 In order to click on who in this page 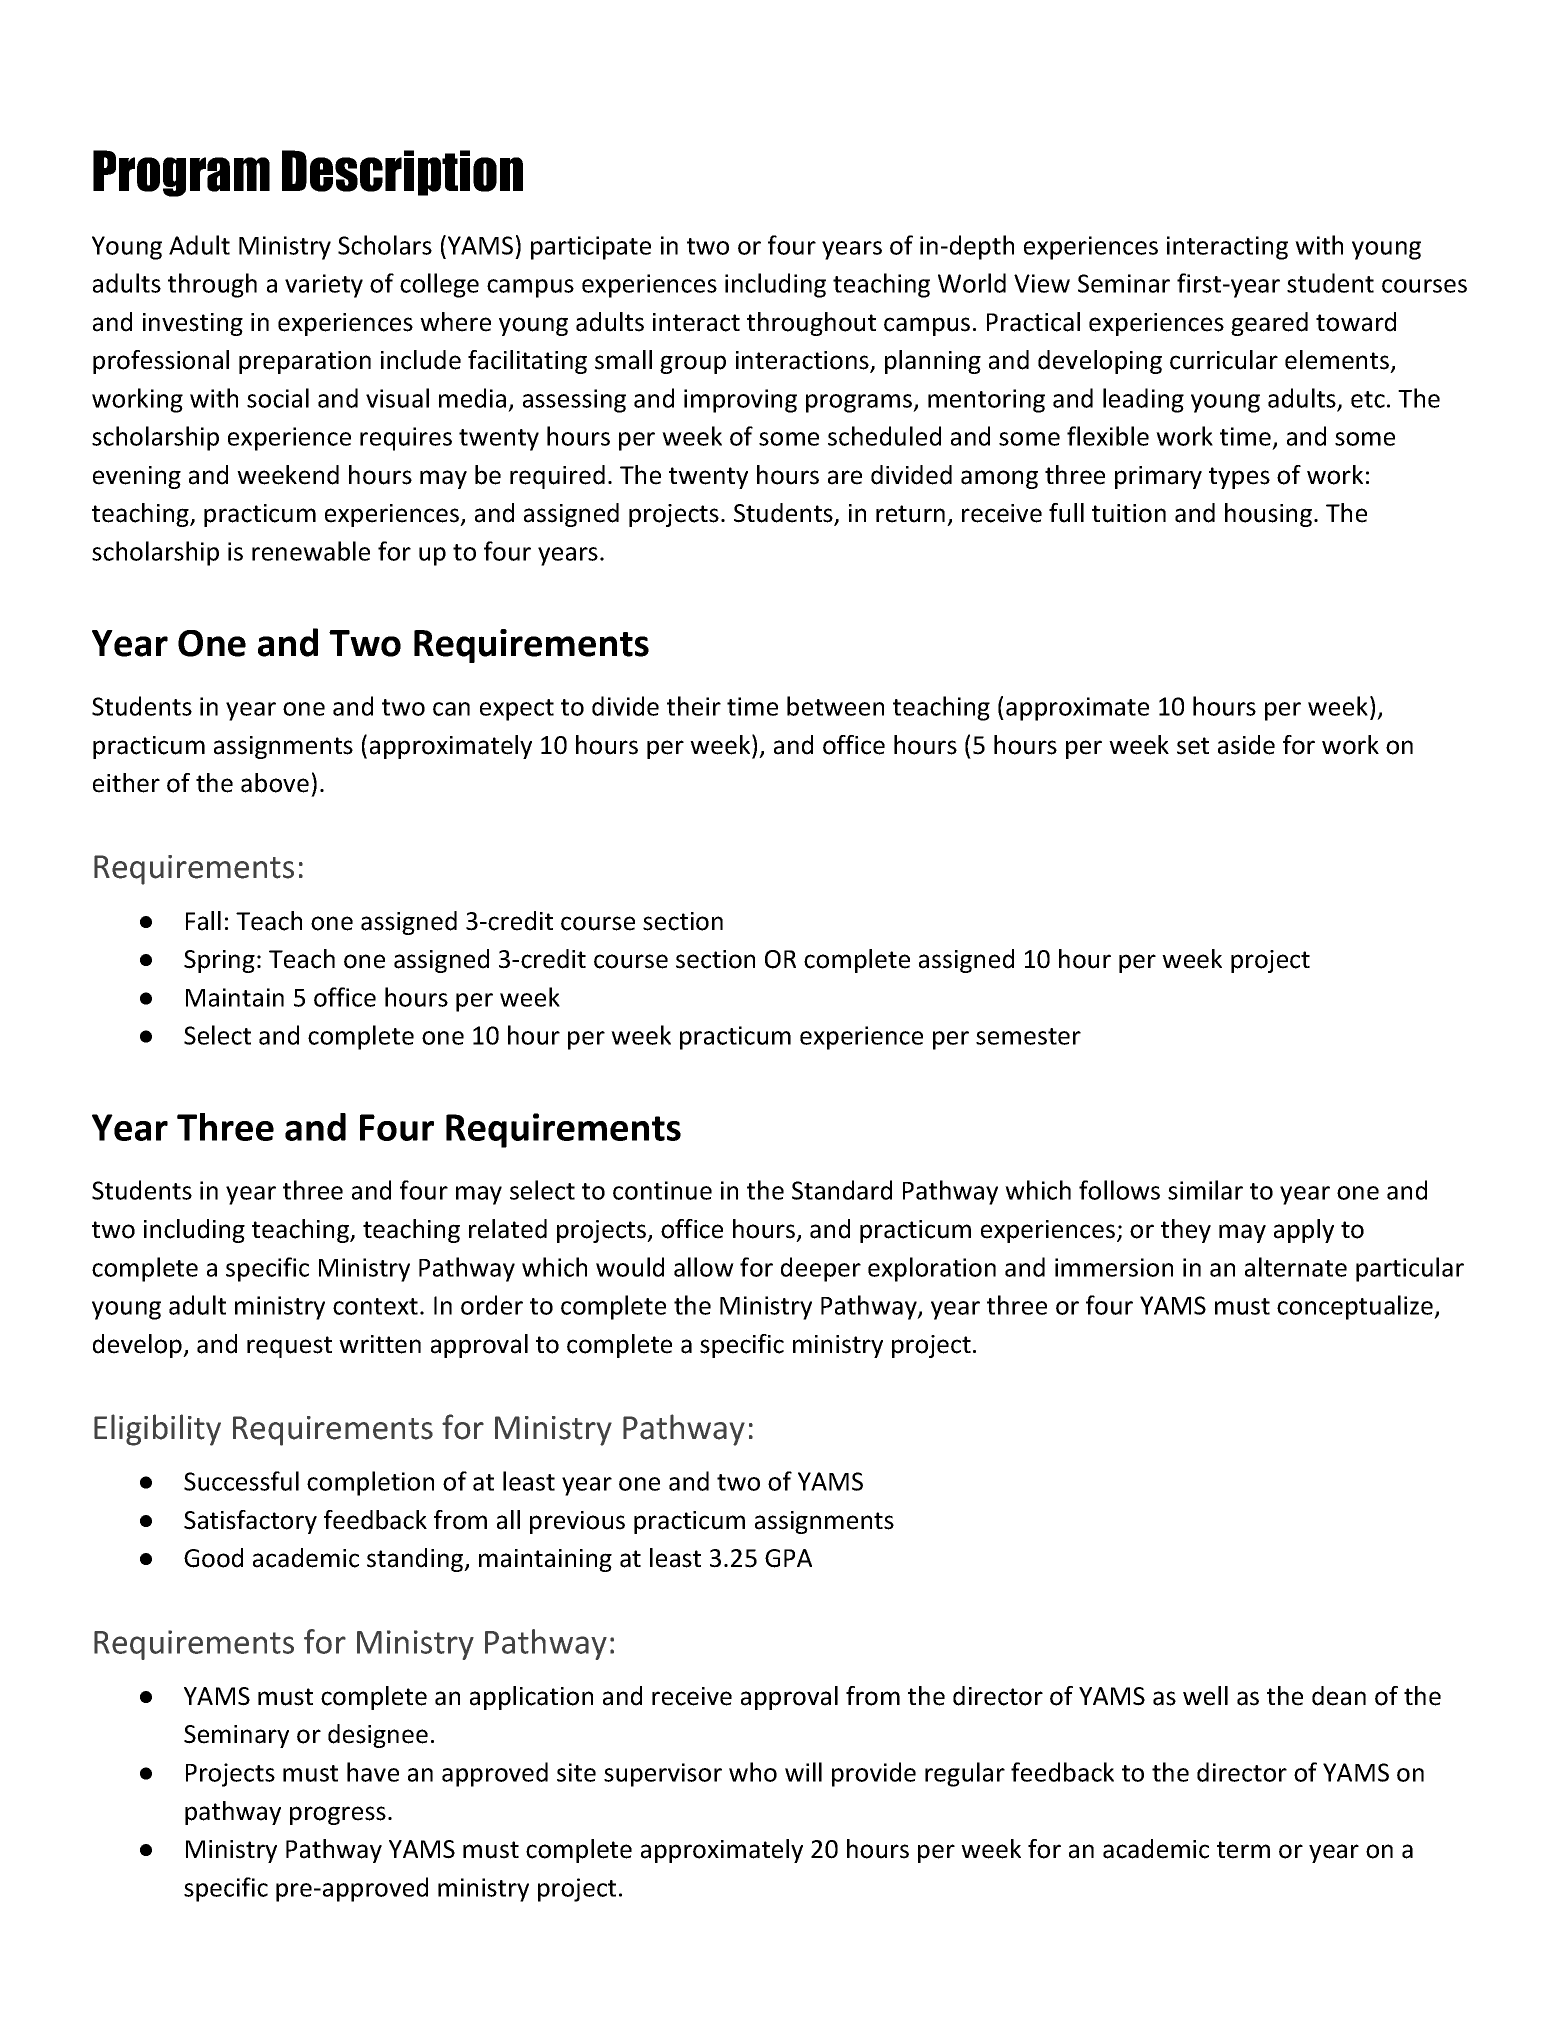, I will do `click(753, 1772)`.
